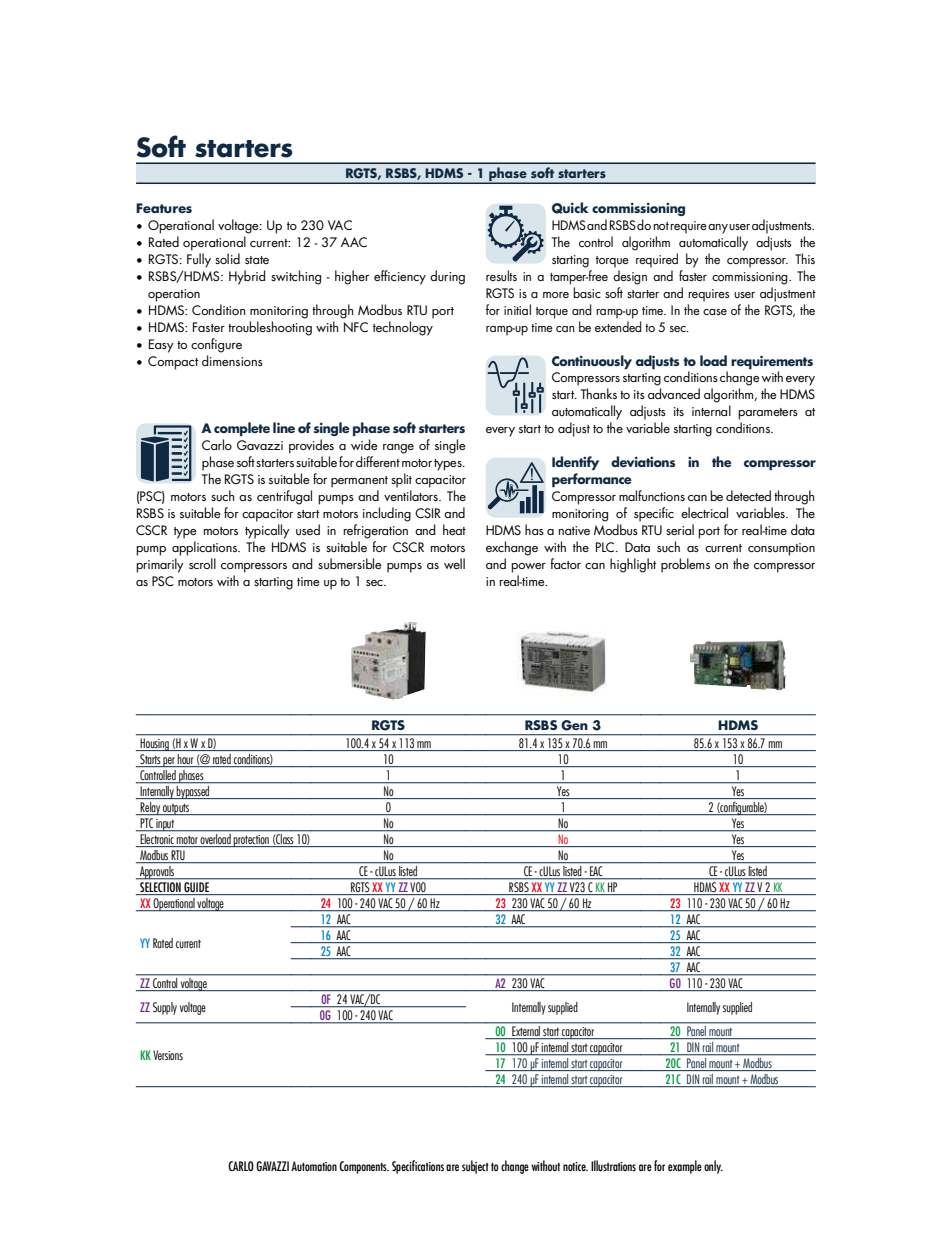  What do you see at coordinates (314, 1166) in the image?
I see `Automation` at bounding box center [314, 1166].
